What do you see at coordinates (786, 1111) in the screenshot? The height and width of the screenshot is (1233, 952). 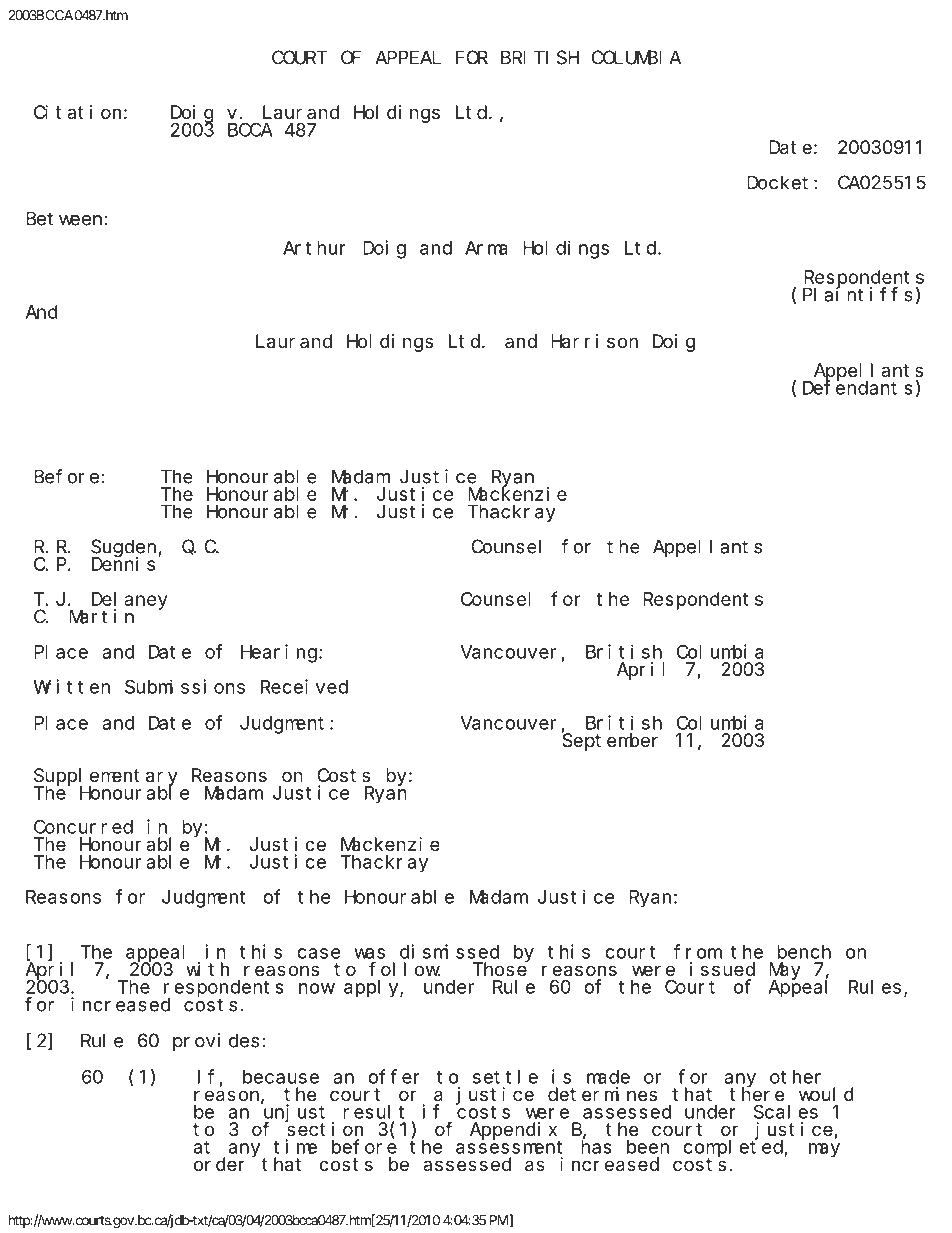 I see `Scales` at bounding box center [786, 1111].
